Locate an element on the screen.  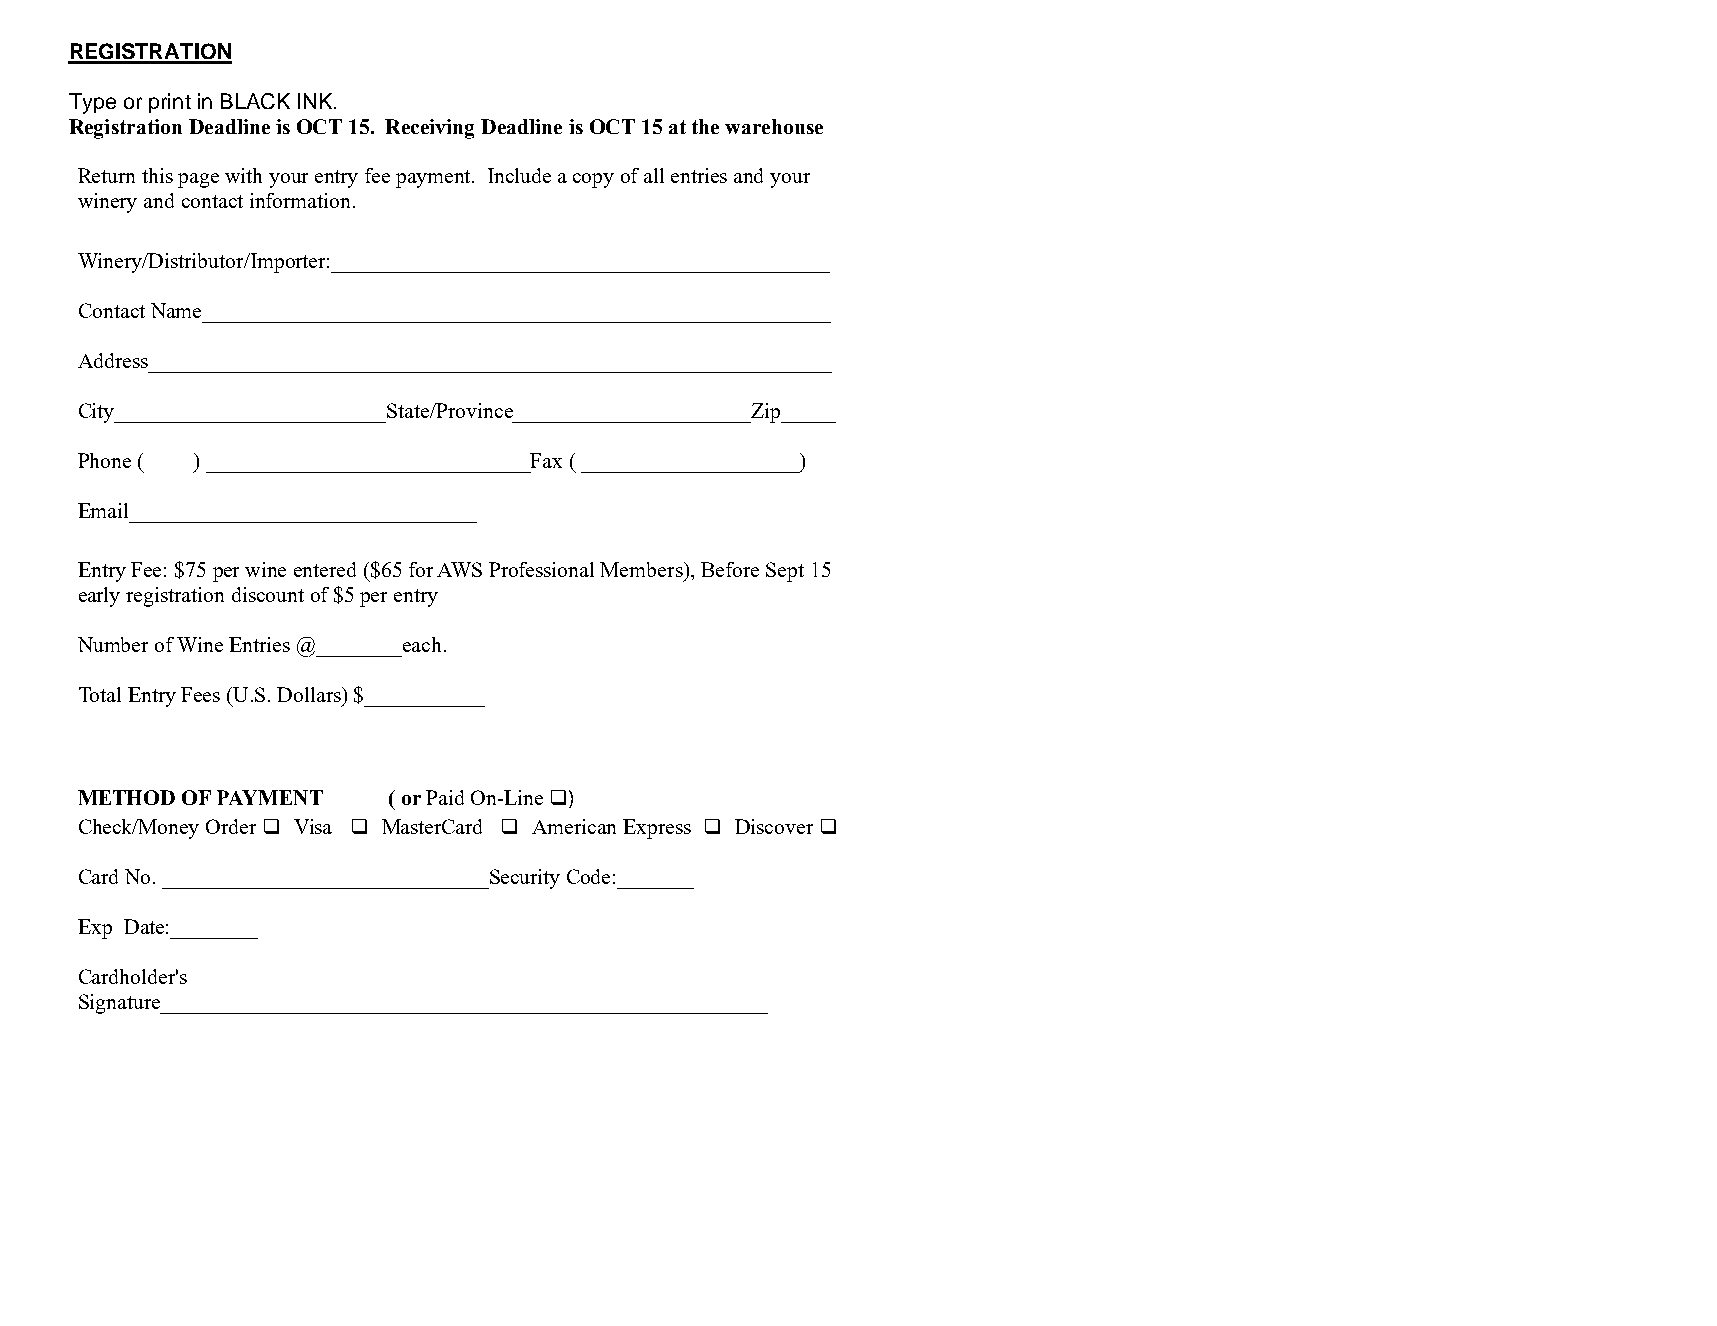
METHOD is located at coordinates (126, 797).
